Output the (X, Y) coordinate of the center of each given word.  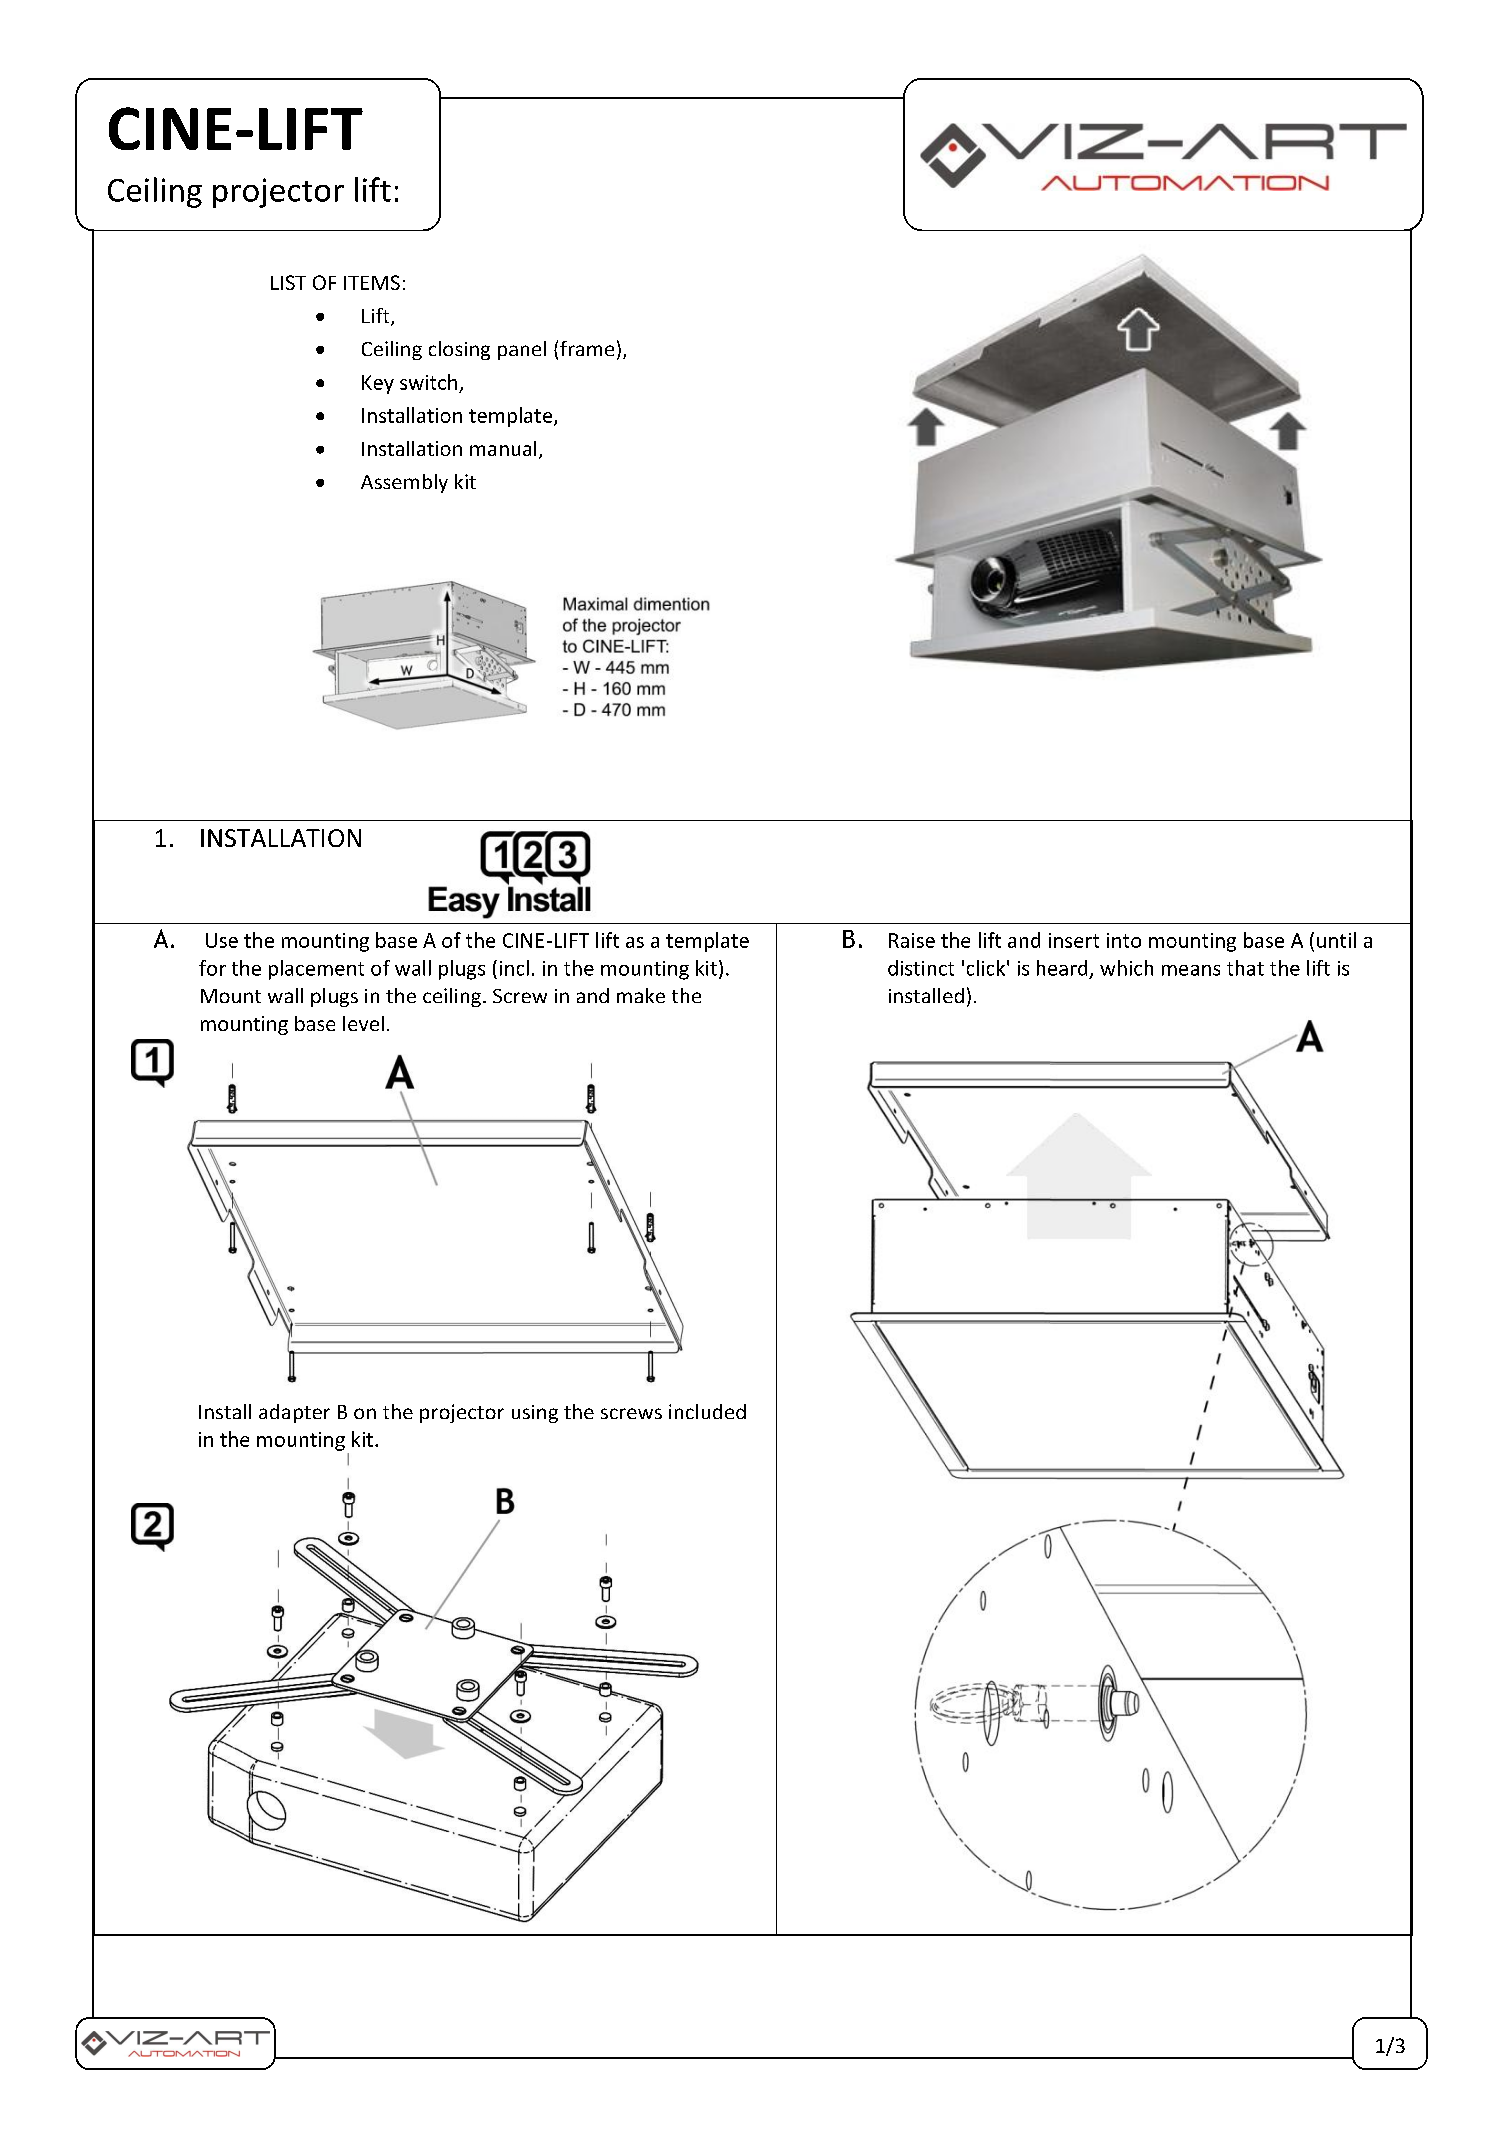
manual (503, 448)
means (1191, 970)
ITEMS (372, 282)
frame (587, 348)
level (363, 1023)
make (641, 995)
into (1124, 940)
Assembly (404, 483)
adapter (294, 1413)
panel (522, 350)
